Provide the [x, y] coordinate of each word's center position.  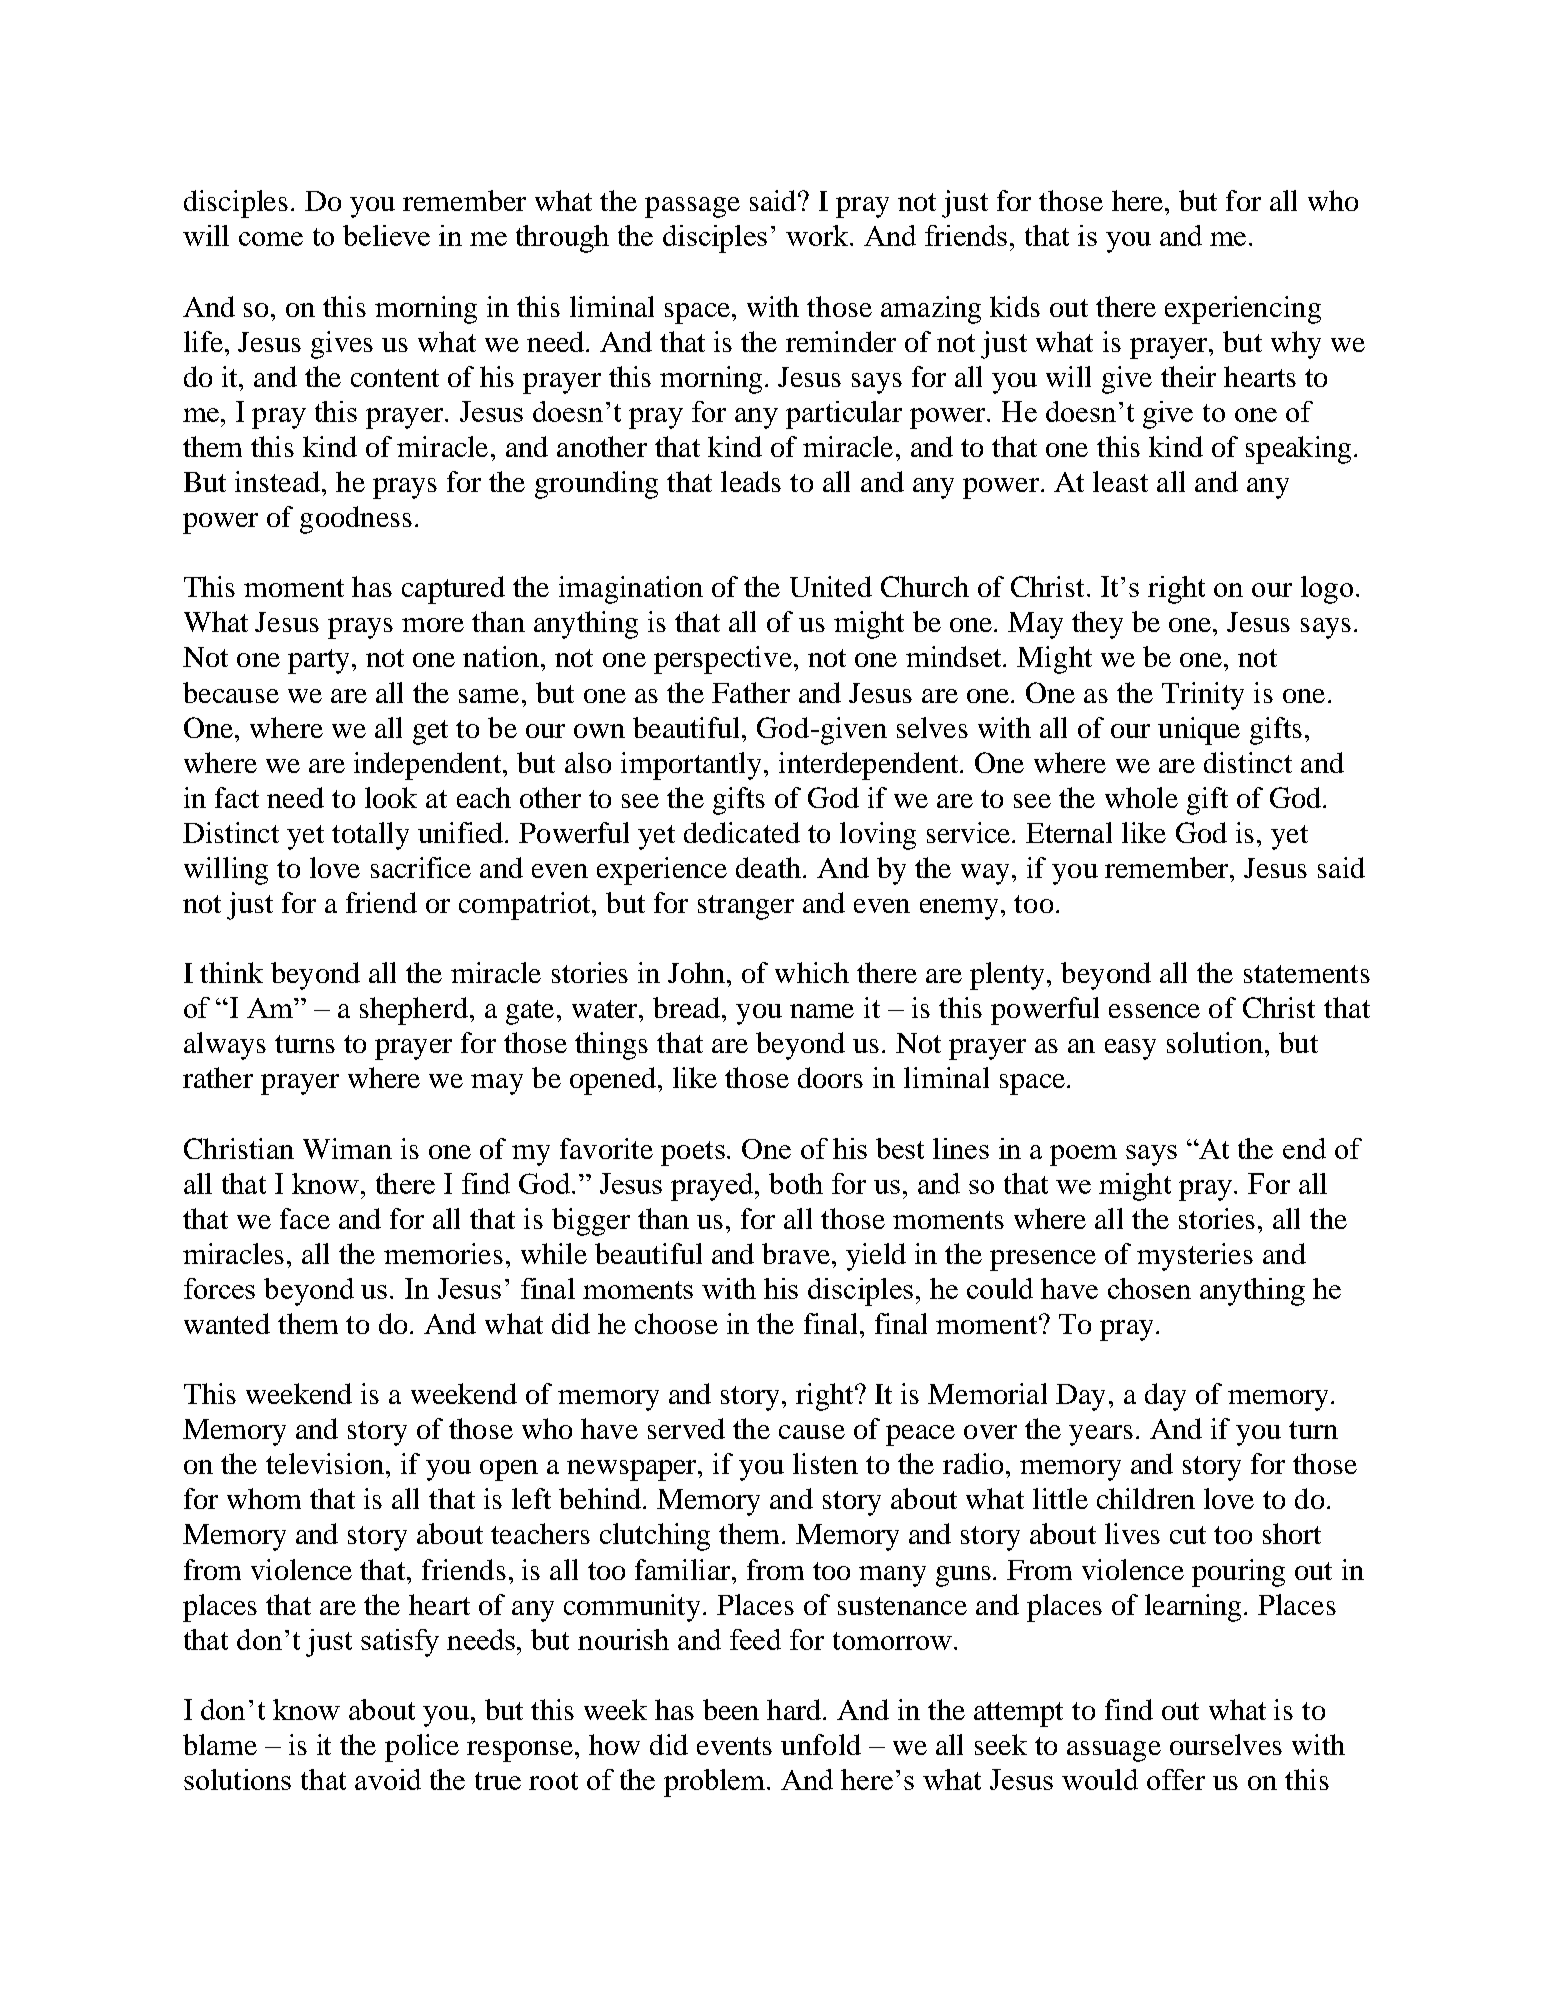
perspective [723, 660]
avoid [388, 1779]
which [812, 972]
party [318, 661]
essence [1154, 1011]
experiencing [1243, 310]
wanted [227, 1323]
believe [386, 235]
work [819, 235]
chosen [1149, 1288]
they [1097, 625]
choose [676, 1323]
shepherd [414, 1011]
